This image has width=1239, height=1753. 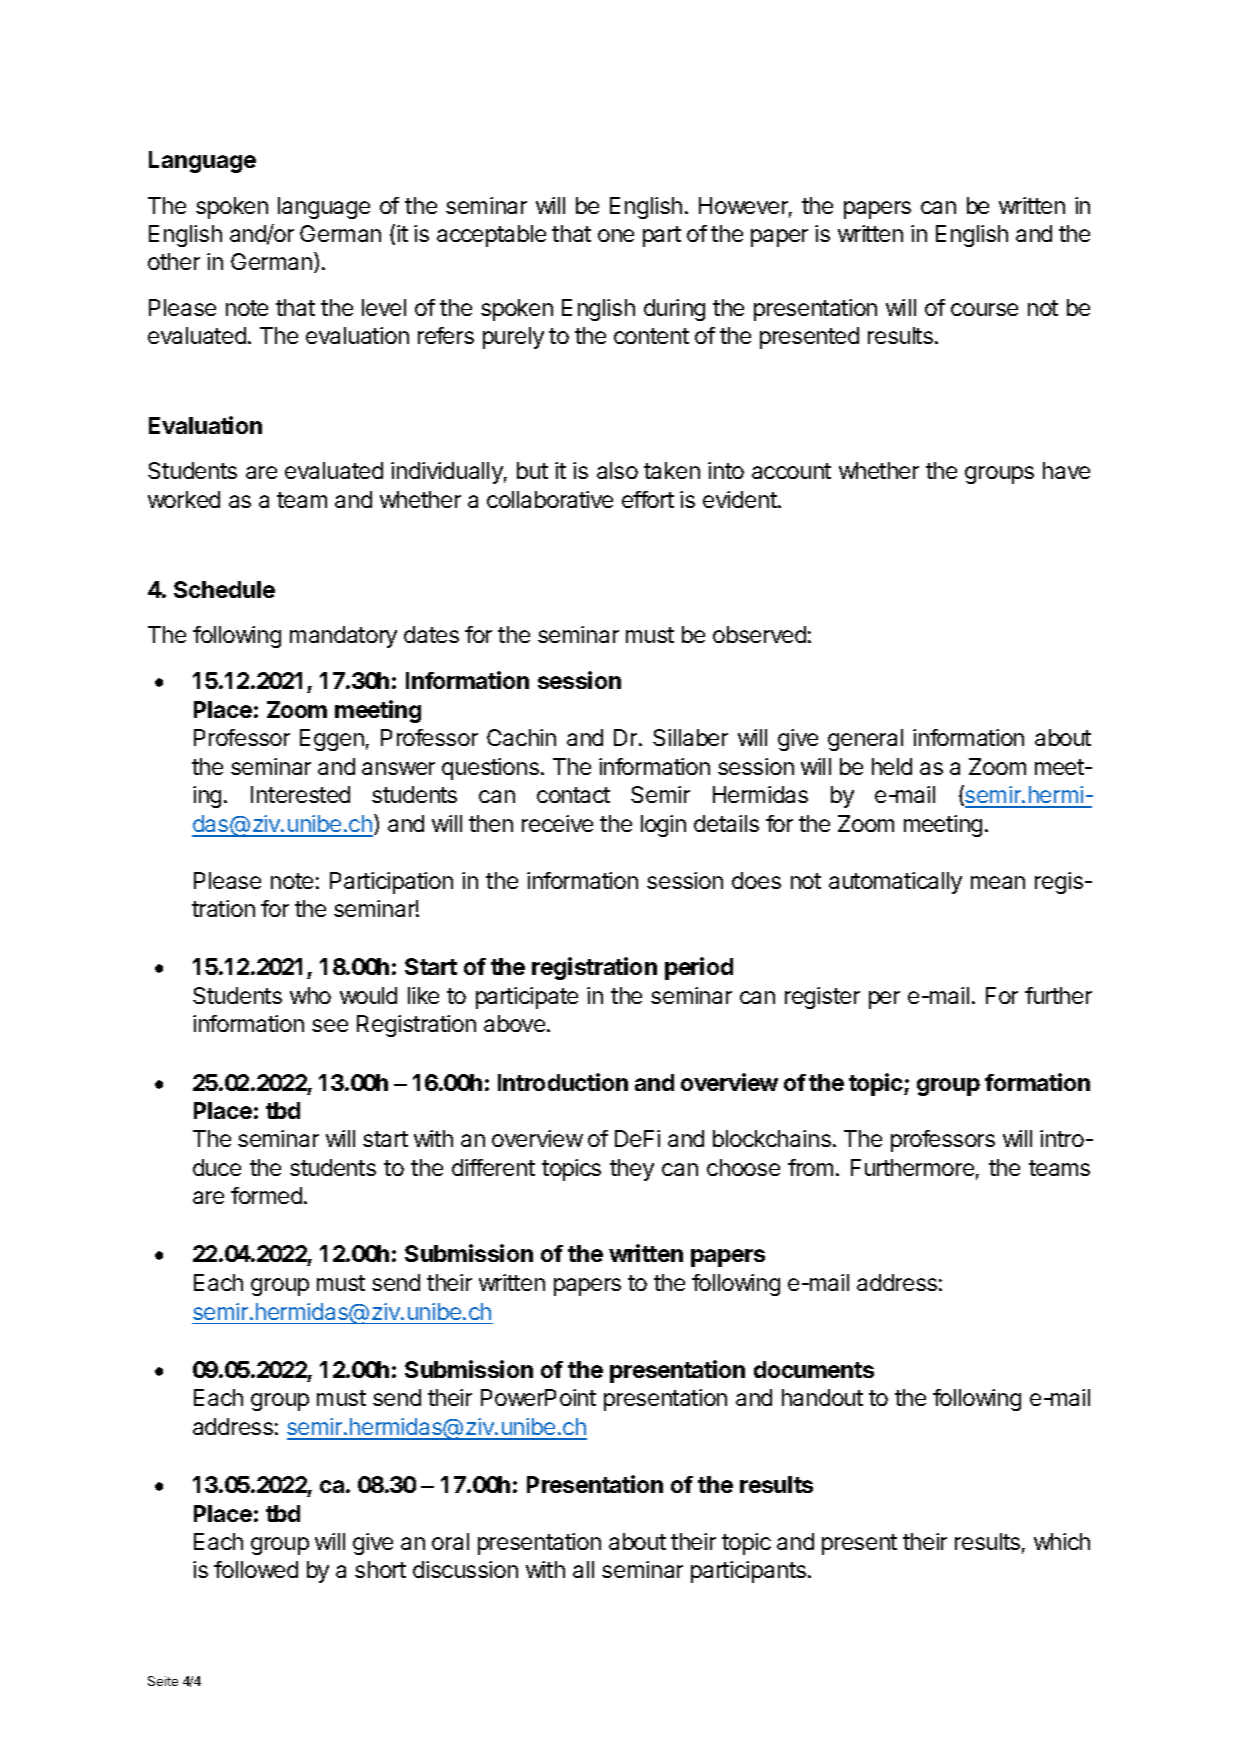 What do you see at coordinates (174, 261) in the image?
I see `other` at bounding box center [174, 261].
